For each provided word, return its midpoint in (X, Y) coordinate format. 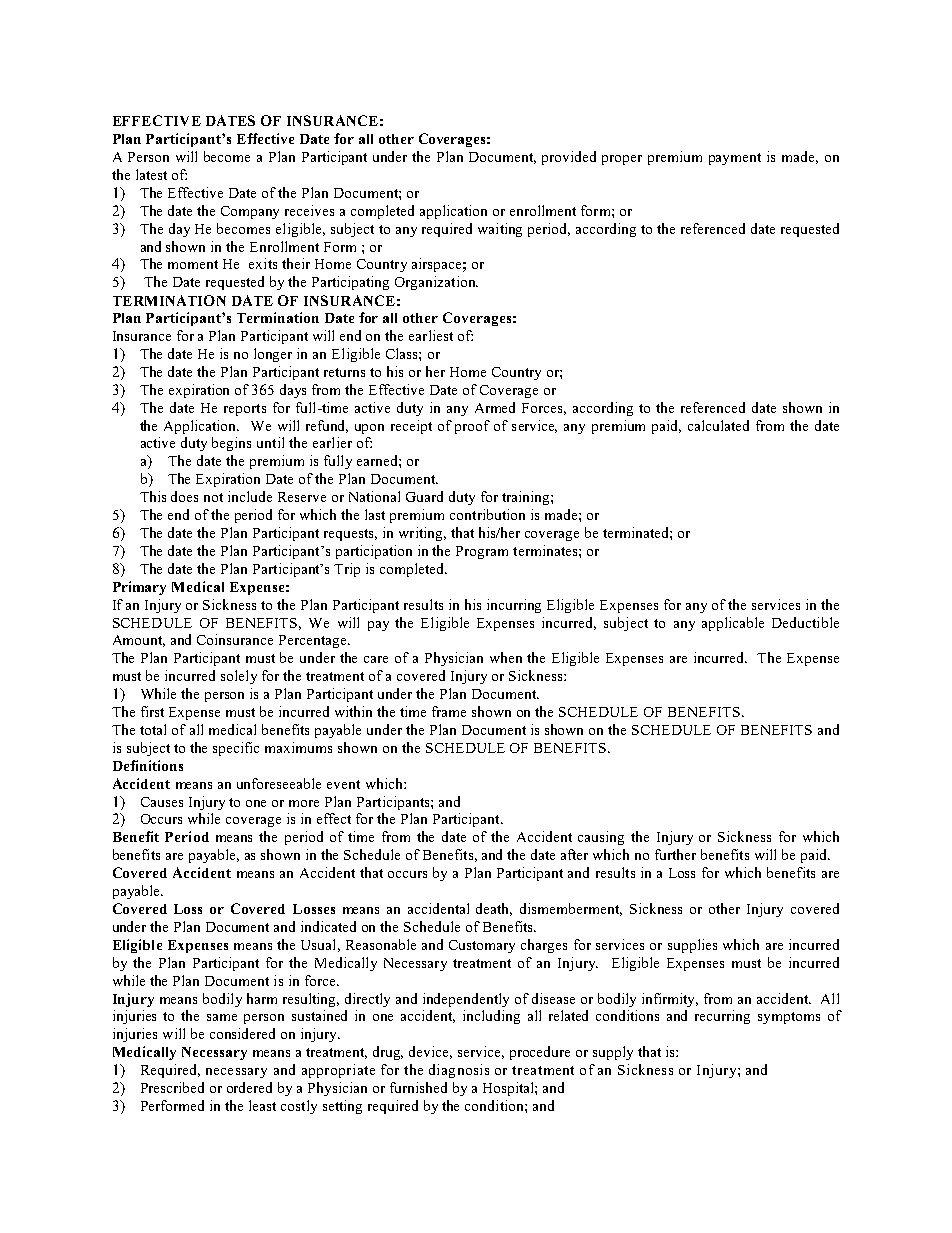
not (213, 497)
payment (735, 159)
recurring (722, 1017)
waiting (500, 230)
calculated (718, 425)
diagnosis (459, 1071)
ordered (249, 1087)
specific (236, 749)
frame (449, 711)
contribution (487, 514)
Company (250, 212)
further (675, 854)
